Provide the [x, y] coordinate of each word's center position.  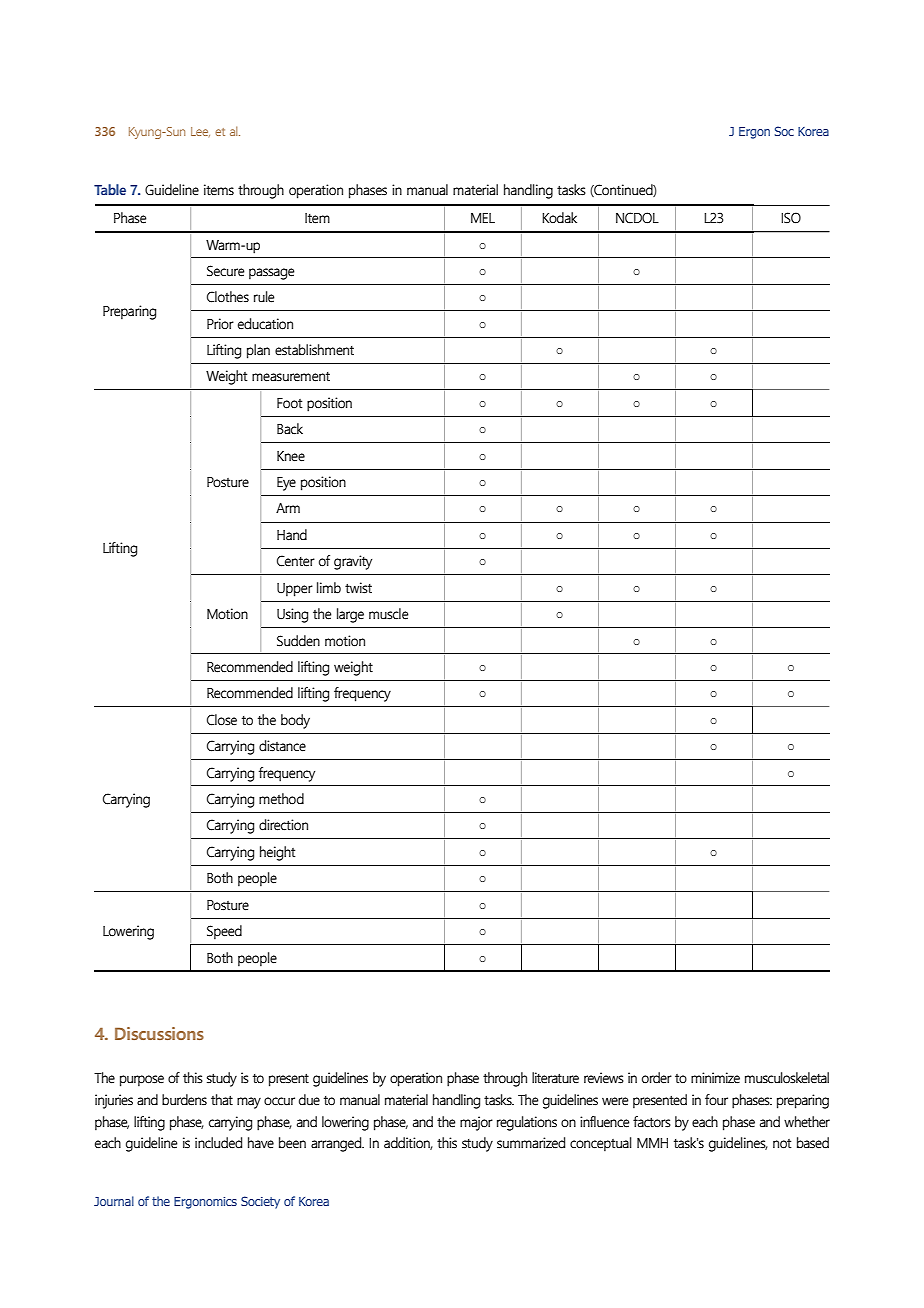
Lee [200, 132]
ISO [791, 218]
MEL [483, 218]
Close [222, 720]
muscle [388, 614]
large [350, 615]
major [476, 1123]
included [218, 1143]
